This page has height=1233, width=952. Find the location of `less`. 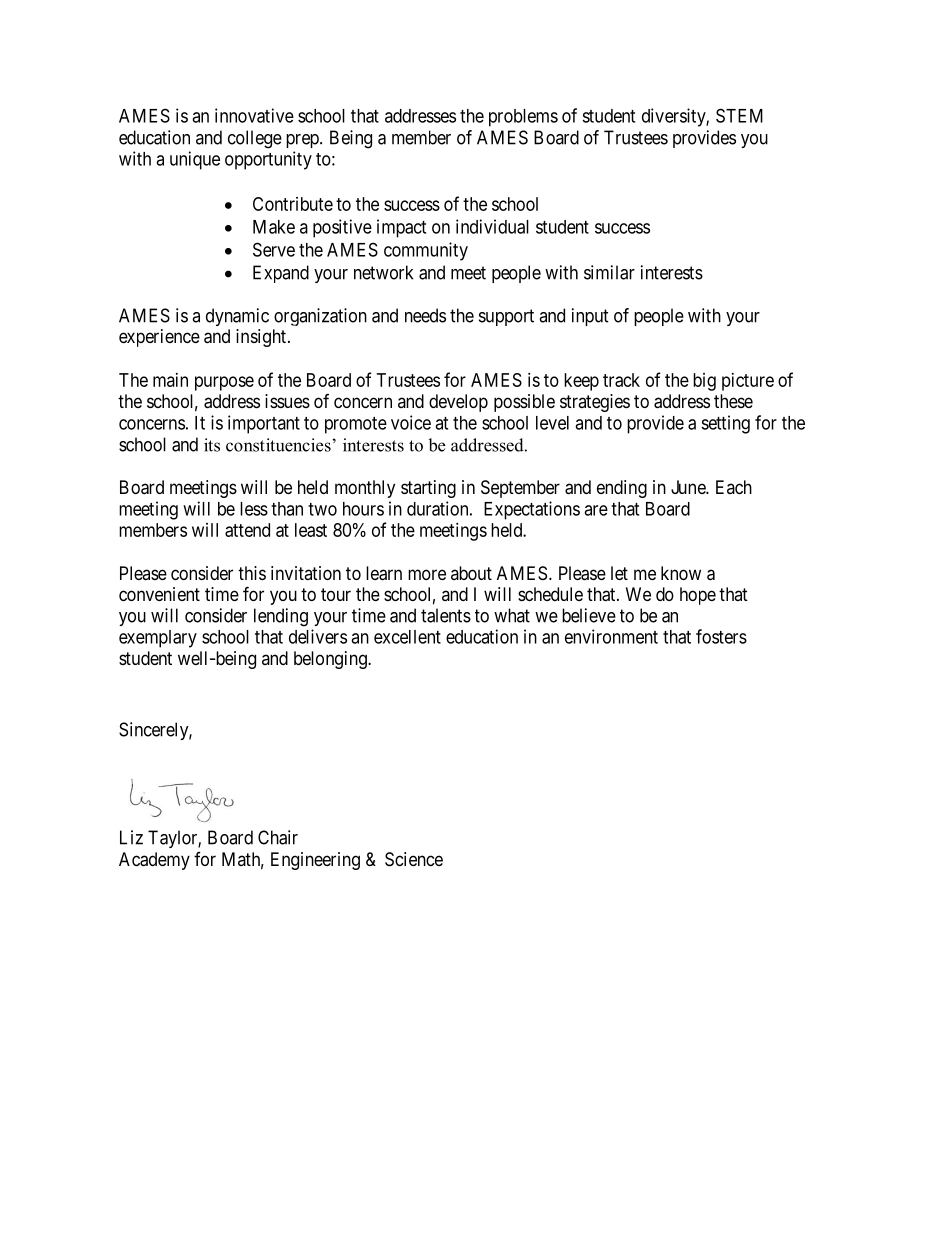

less is located at coordinates (254, 509).
